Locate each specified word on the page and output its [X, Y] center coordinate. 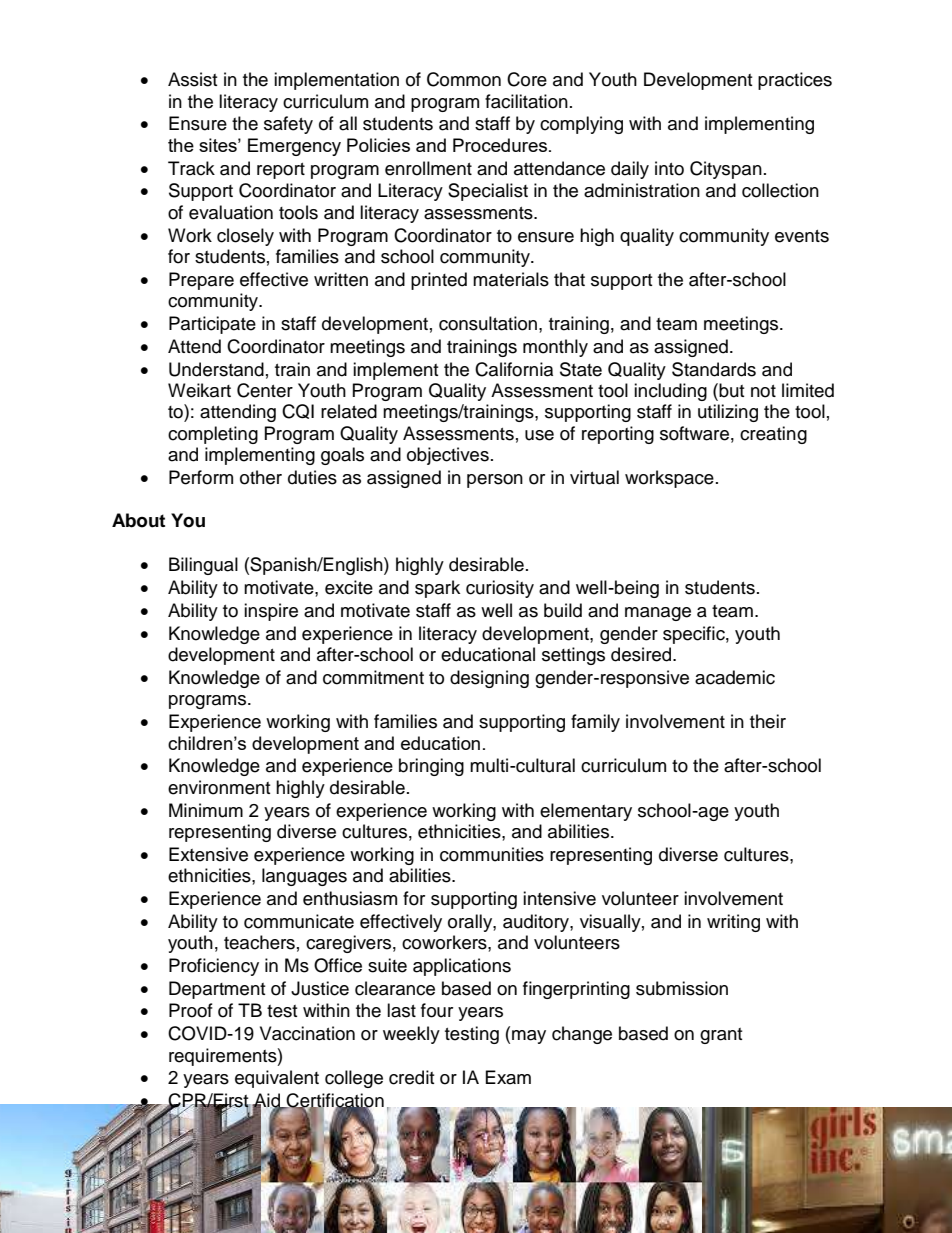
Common [464, 79]
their [768, 721]
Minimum [206, 810]
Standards [714, 369]
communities [492, 854]
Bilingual [203, 566]
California [514, 369]
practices [795, 81]
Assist [192, 79]
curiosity [500, 589]
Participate [212, 325]
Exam [508, 1077]
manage [658, 614]
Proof [191, 1010]
